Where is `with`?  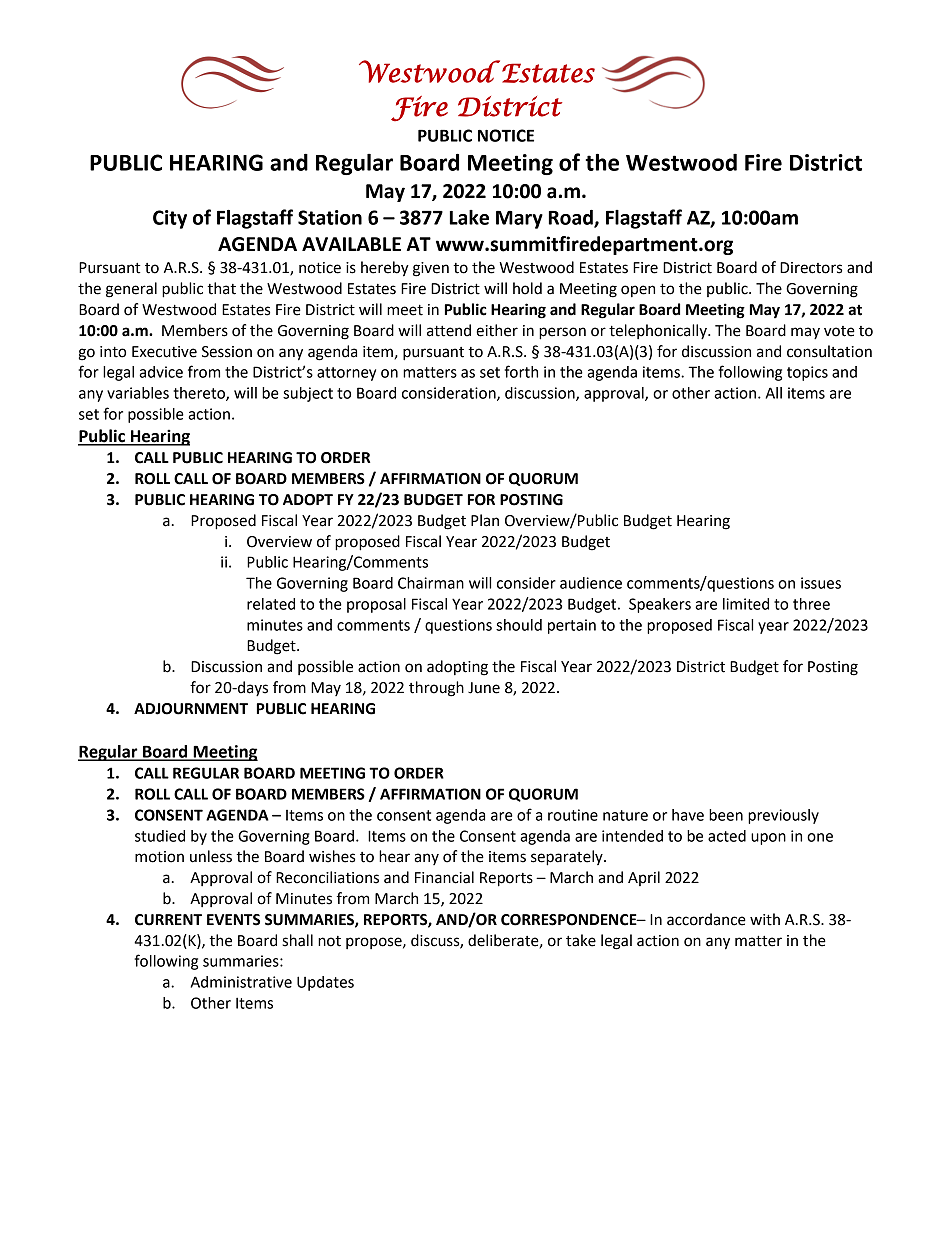 with is located at coordinates (765, 919).
